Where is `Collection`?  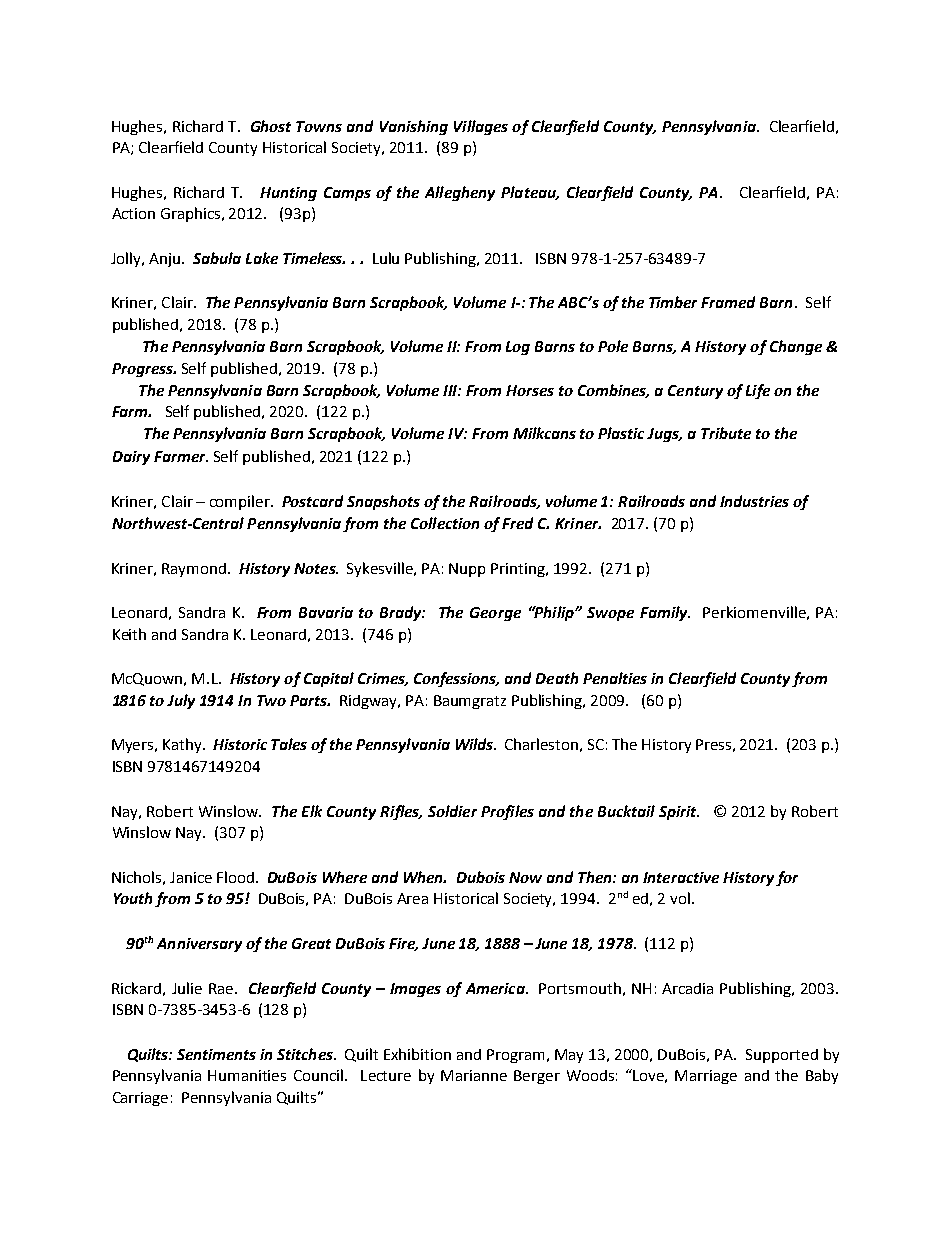 Collection is located at coordinates (445, 523).
